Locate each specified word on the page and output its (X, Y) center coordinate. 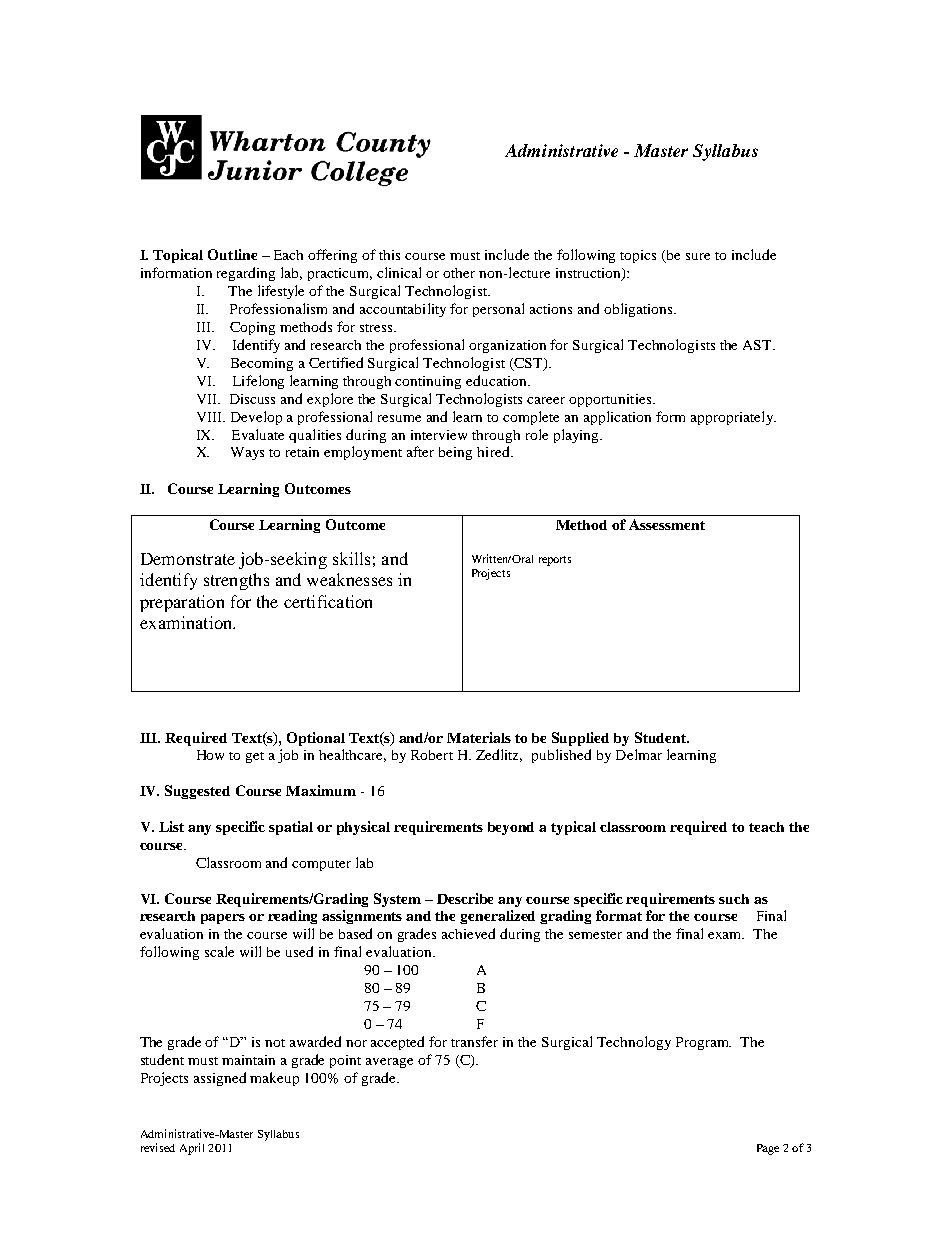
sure (698, 256)
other (459, 273)
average (389, 1063)
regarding (246, 274)
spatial (291, 828)
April (192, 1149)
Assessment (667, 524)
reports (555, 561)
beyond (511, 828)
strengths (236, 581)
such (734, 899)
